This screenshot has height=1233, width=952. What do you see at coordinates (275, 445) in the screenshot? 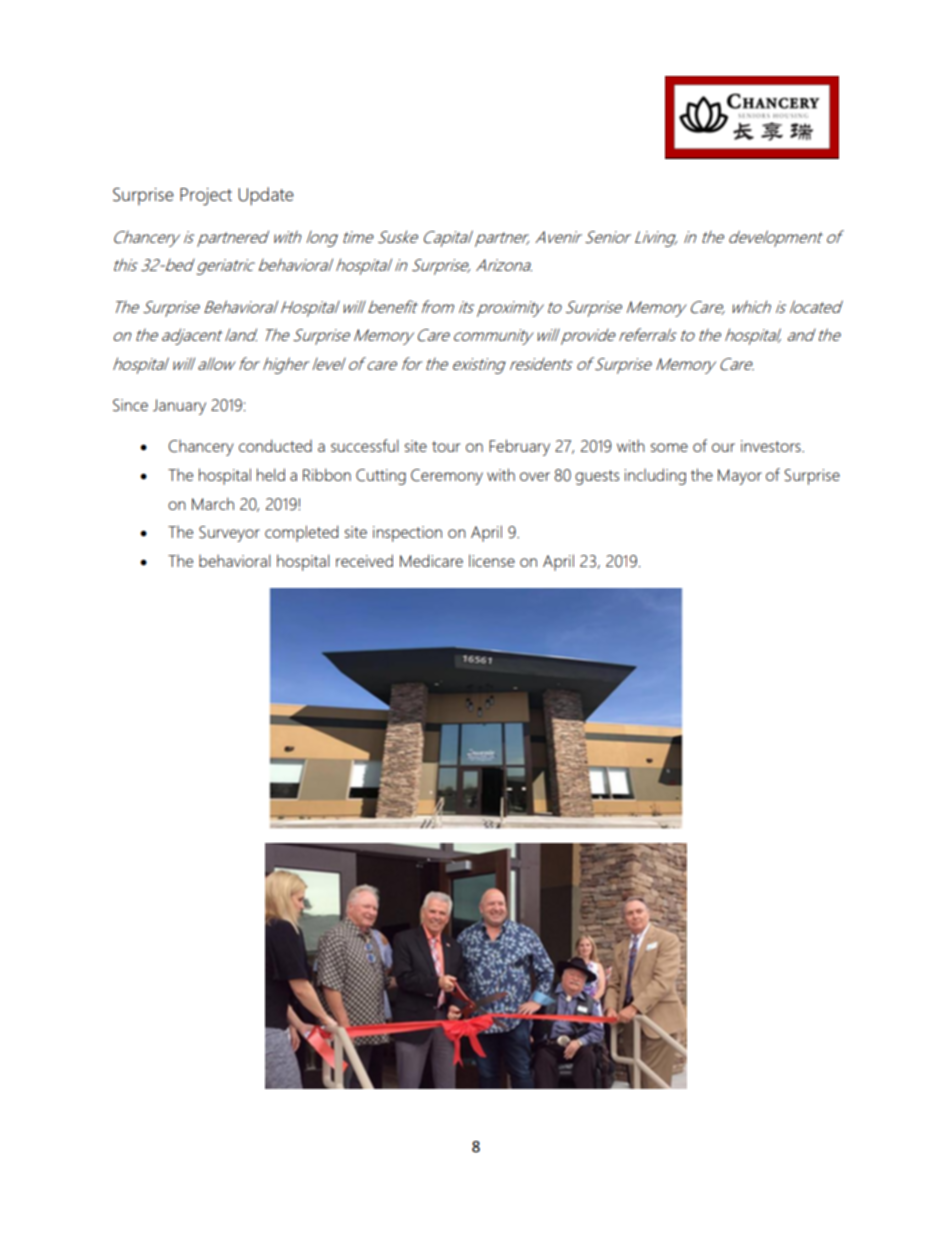
I see `conducted` at bounding box center [275, 445].
